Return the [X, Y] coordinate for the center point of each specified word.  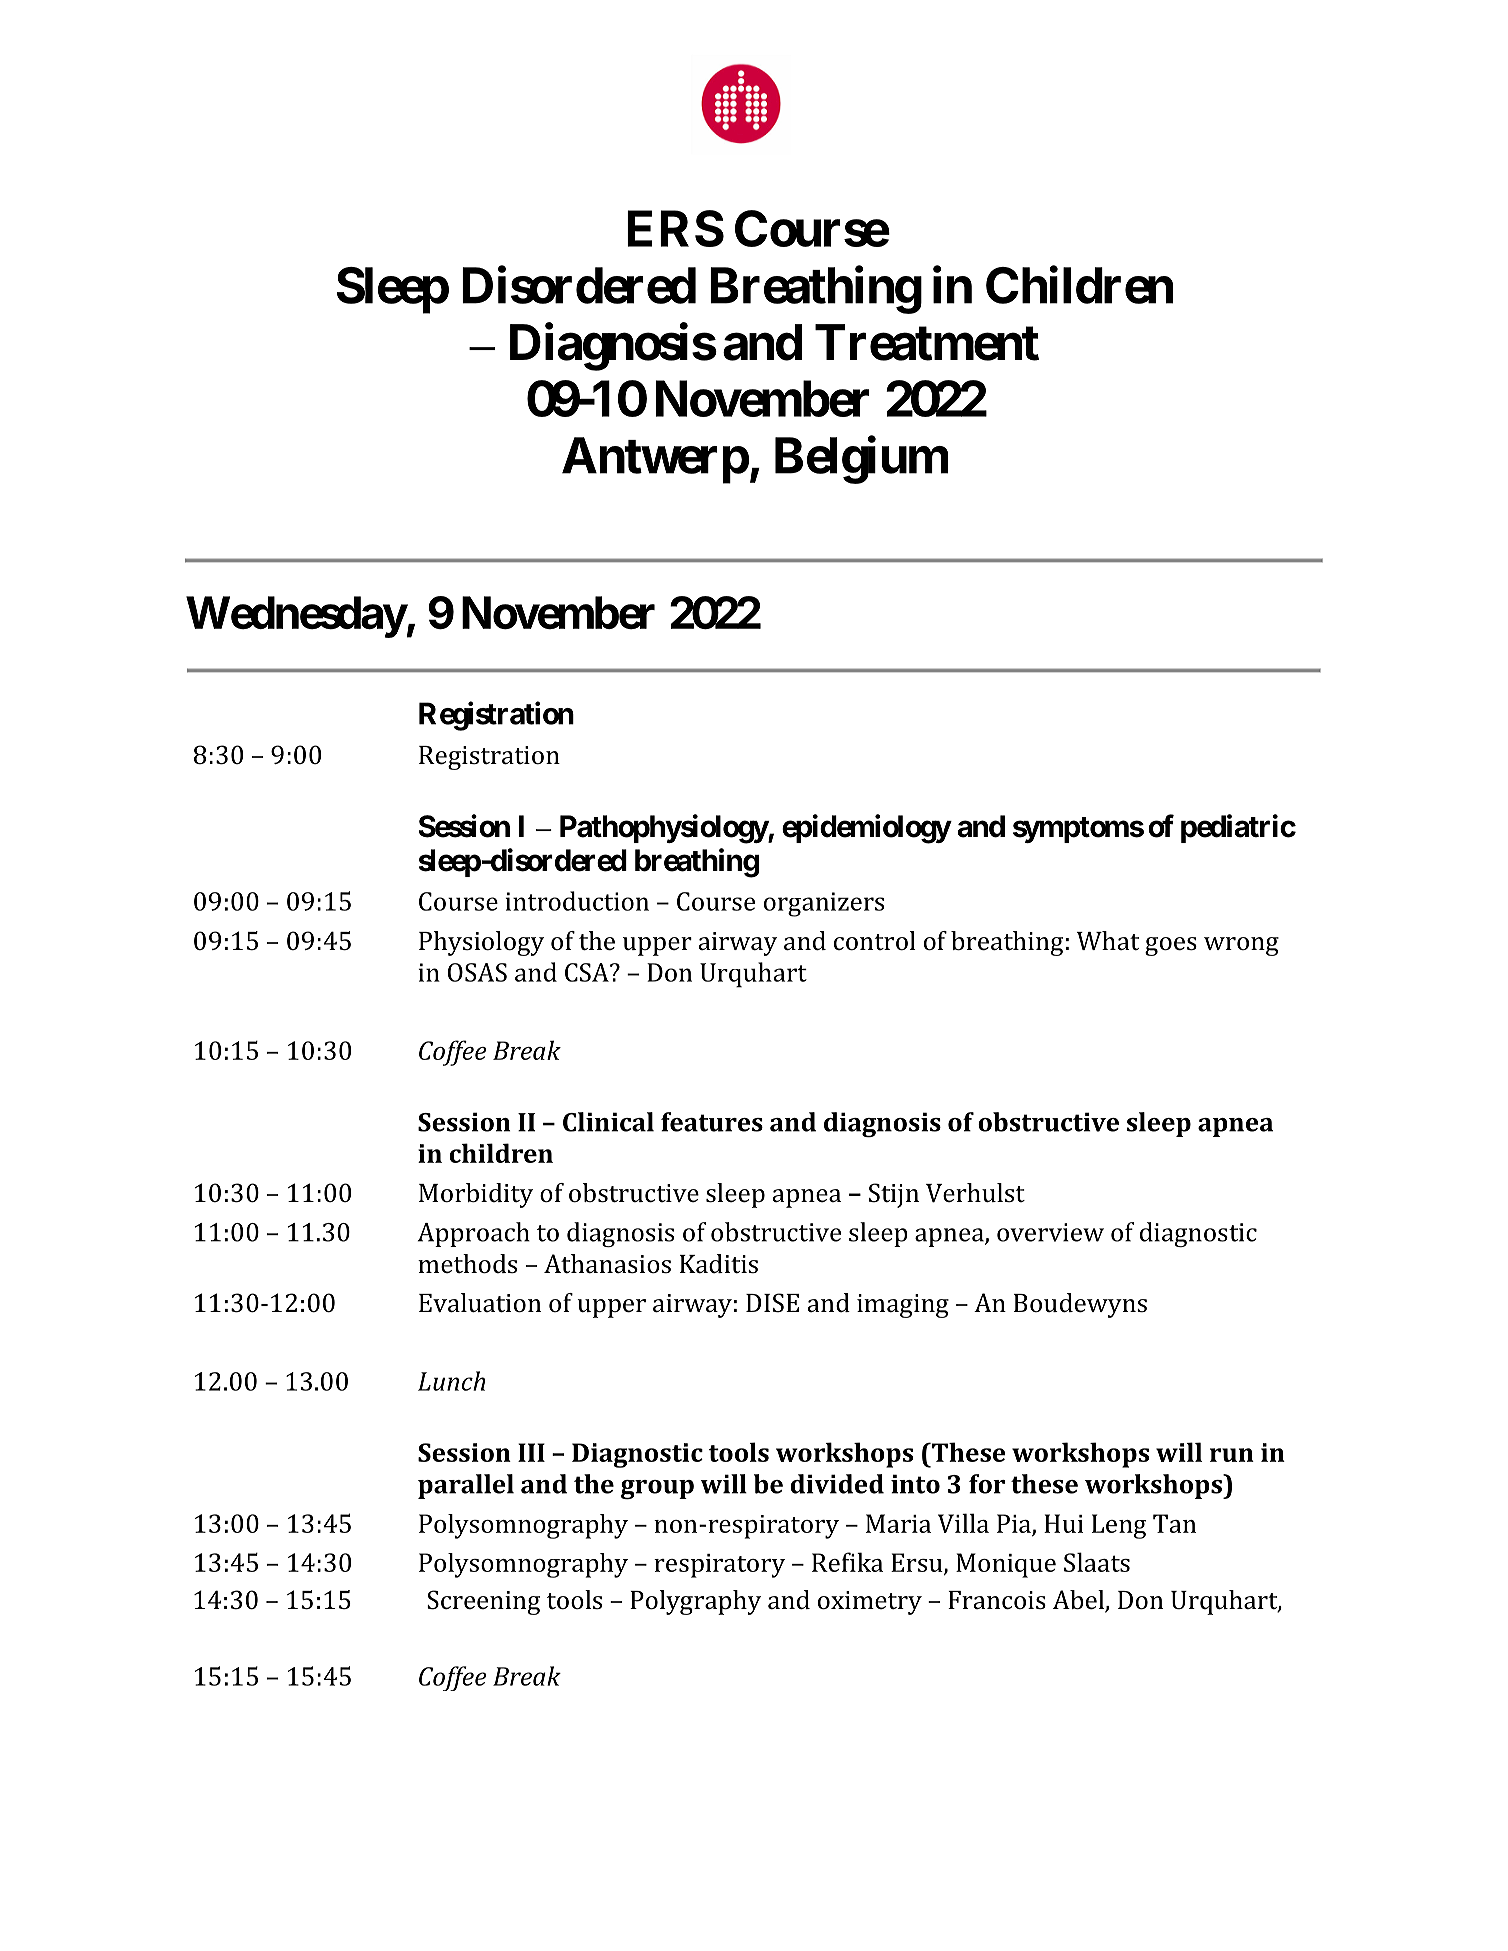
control [875, 941]
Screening [483, 1602]
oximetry [870, 1603]
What [1108, 940]
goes [1171, 946]
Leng [1119, 1526]
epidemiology [866, 829]
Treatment [927, 342]
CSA [588, 972]
